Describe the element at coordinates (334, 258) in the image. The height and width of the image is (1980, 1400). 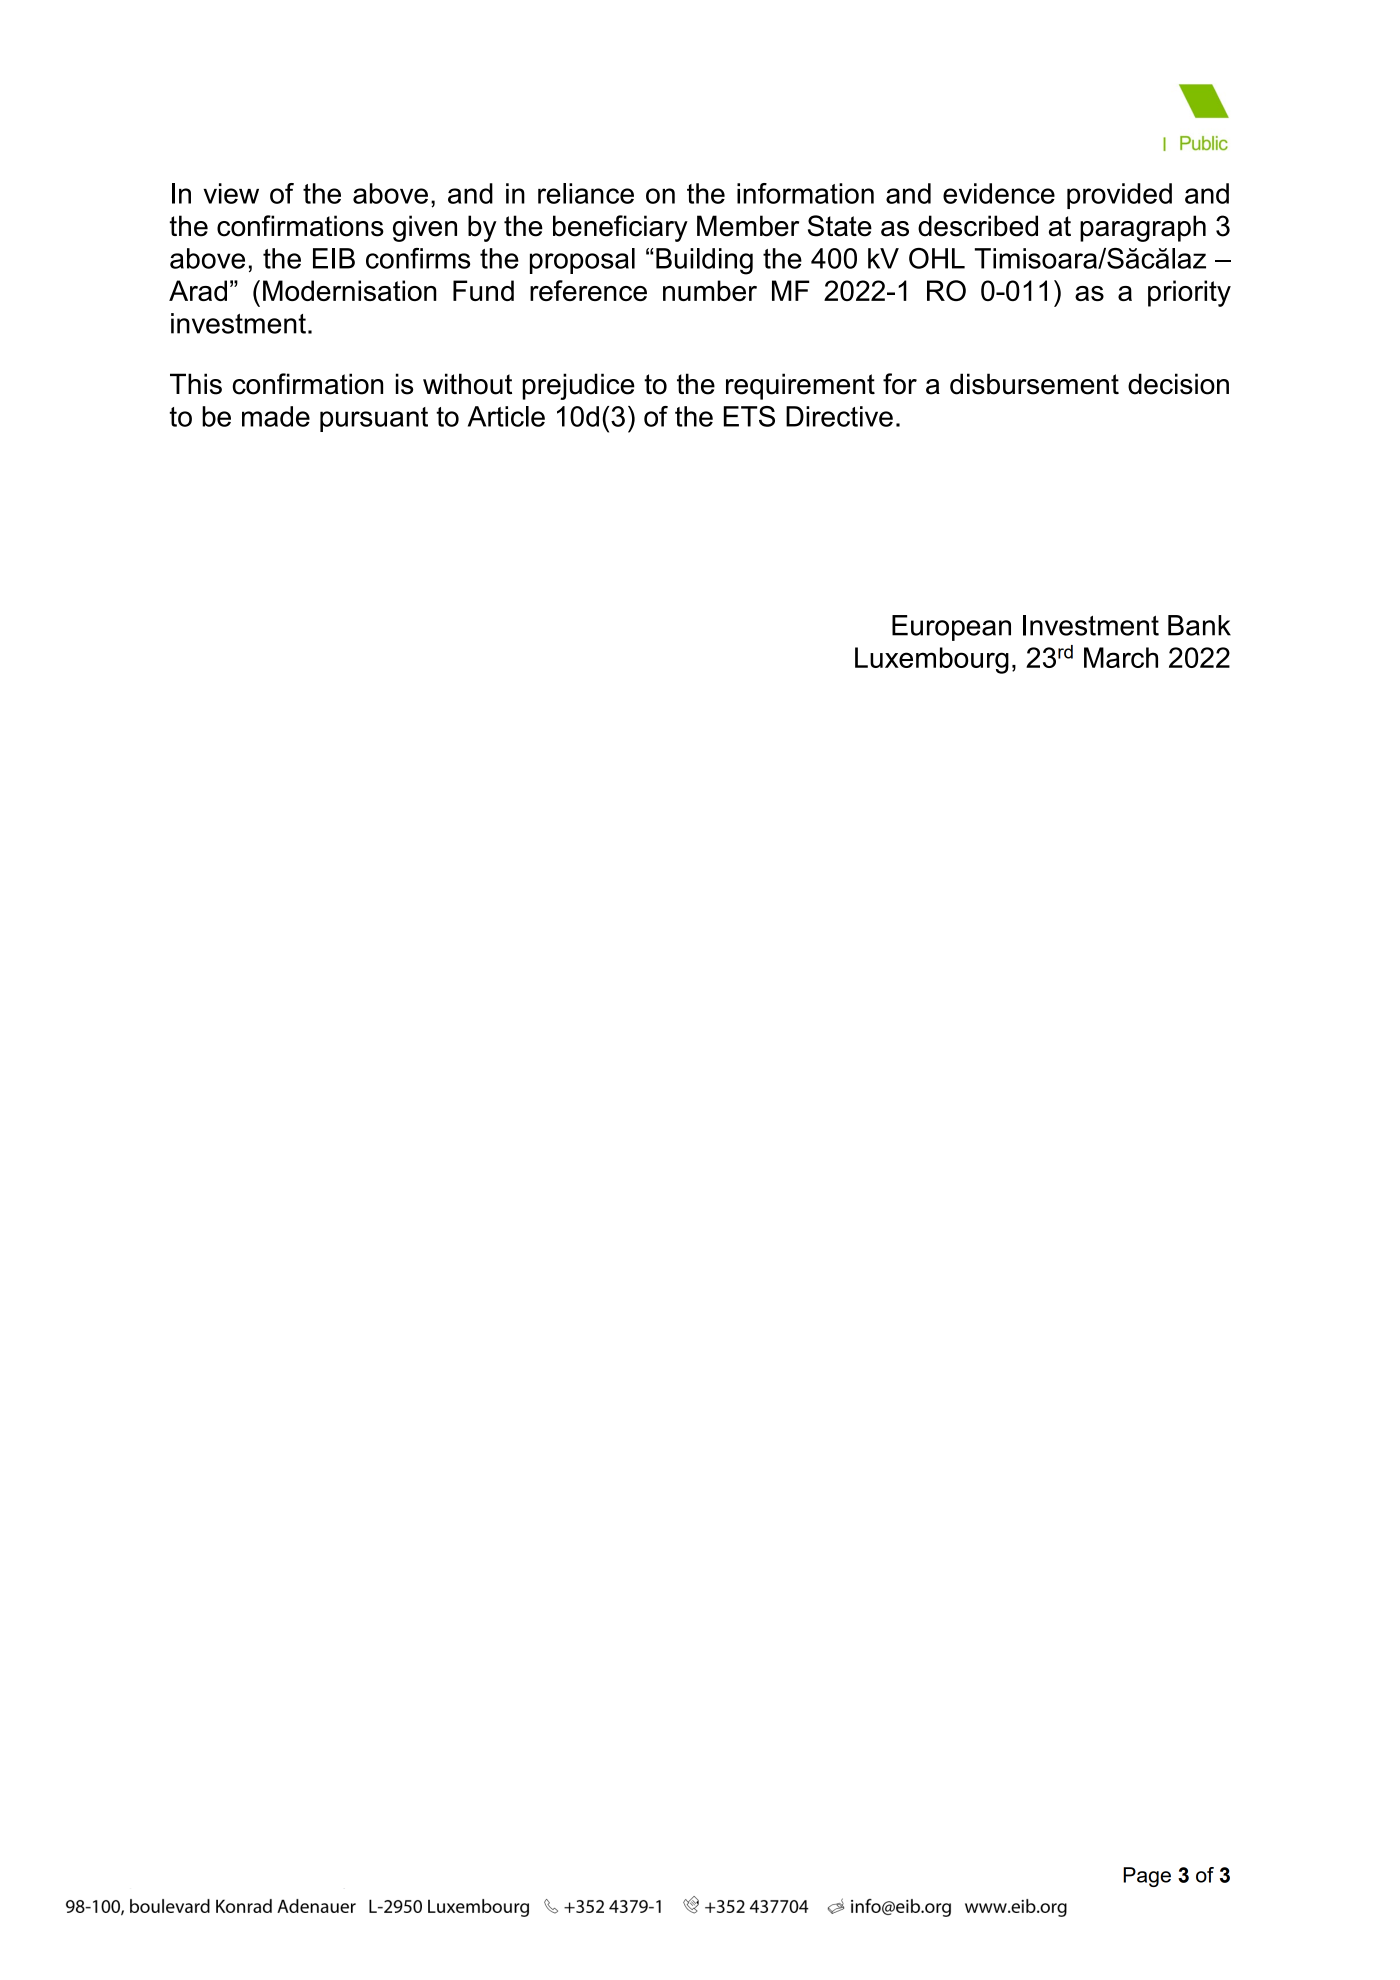
I see `EIB` at that location.
